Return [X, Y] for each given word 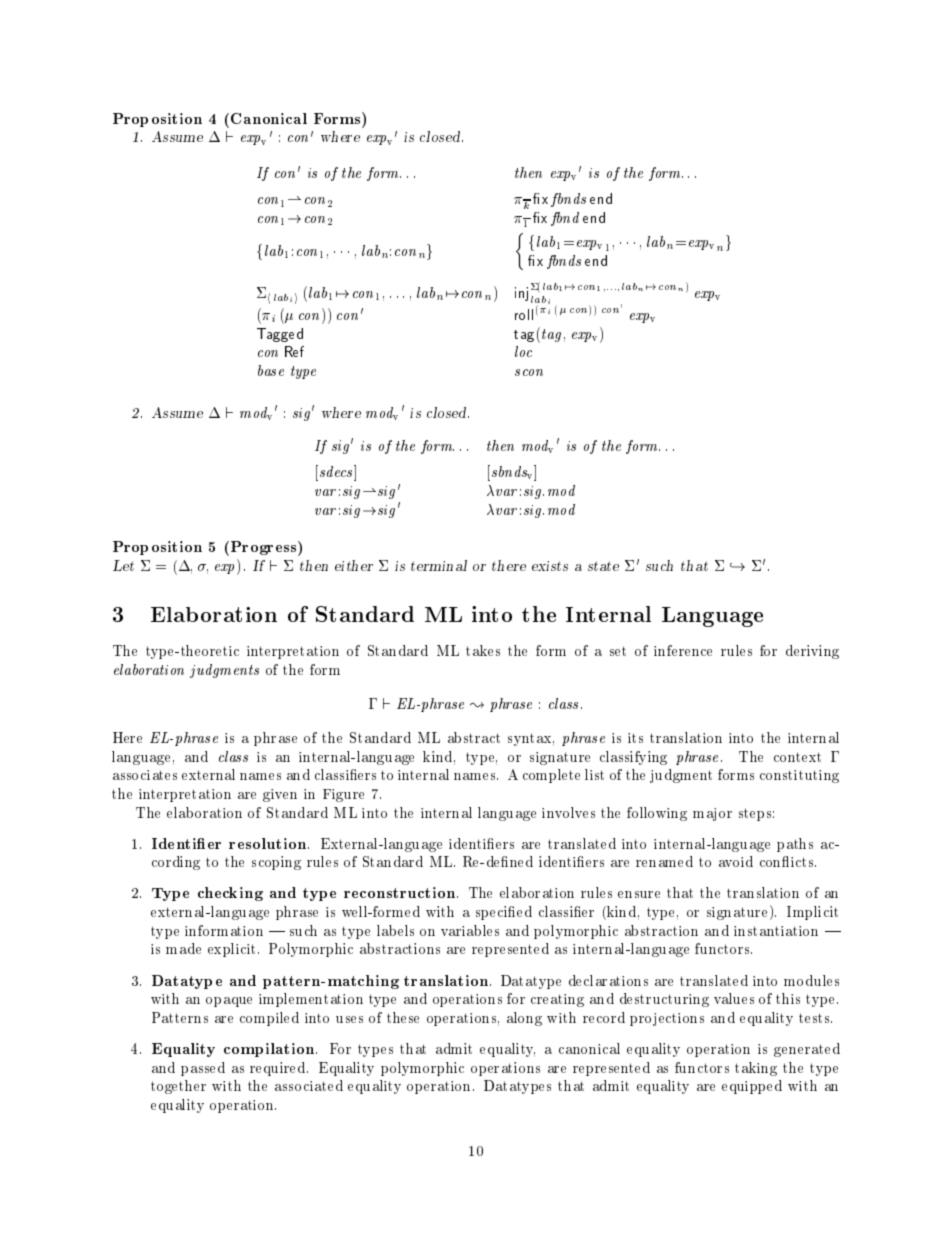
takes [483, 650]
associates [145, 775]
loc [523, 351]
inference [683, 650]
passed [203, 1069]
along [524, 1019]
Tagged [280, 335]
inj [521, 294]
